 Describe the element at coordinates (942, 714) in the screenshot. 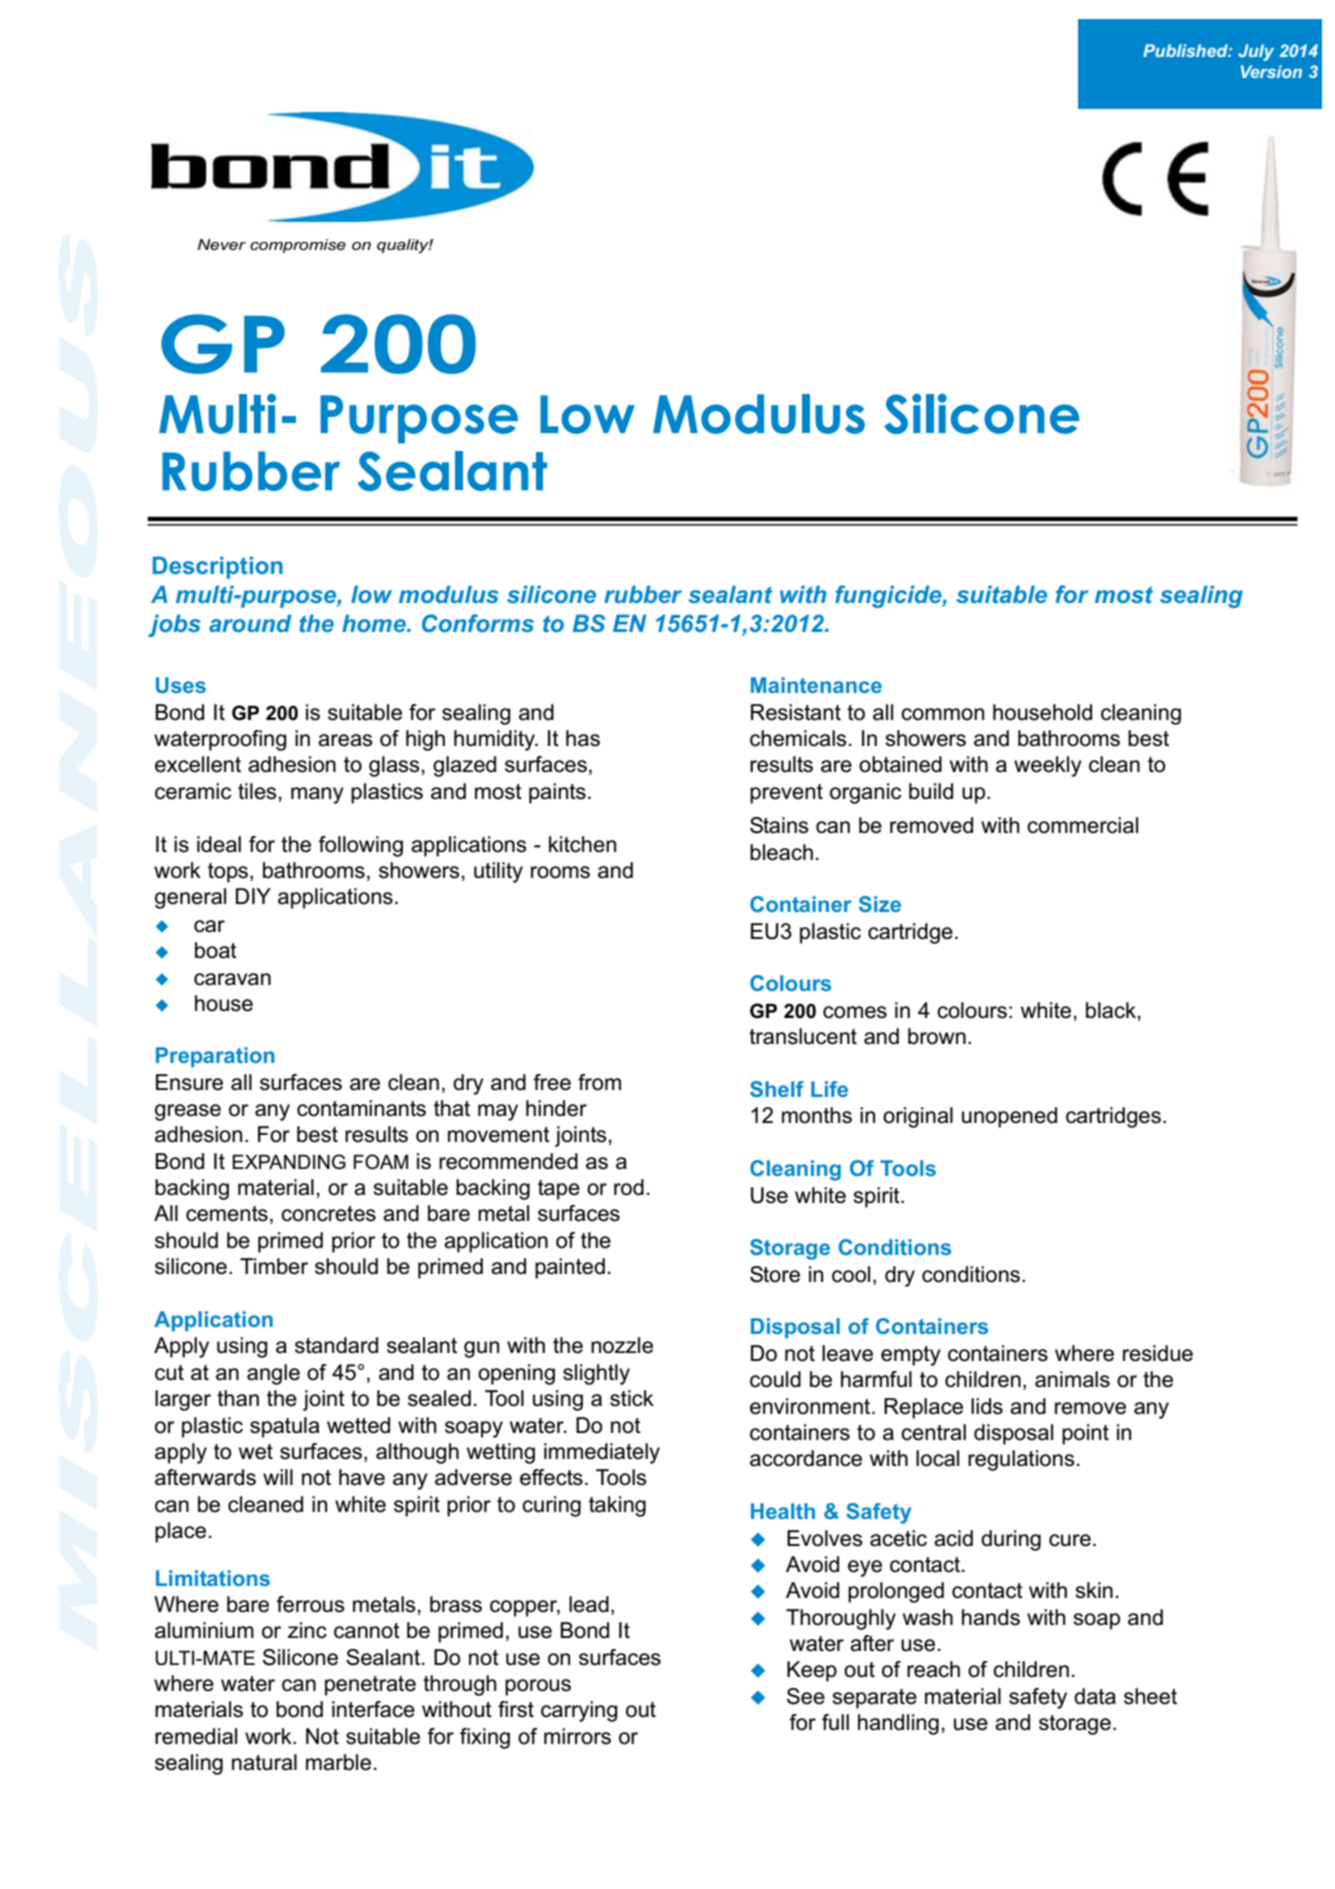

I see `common` at that location.
